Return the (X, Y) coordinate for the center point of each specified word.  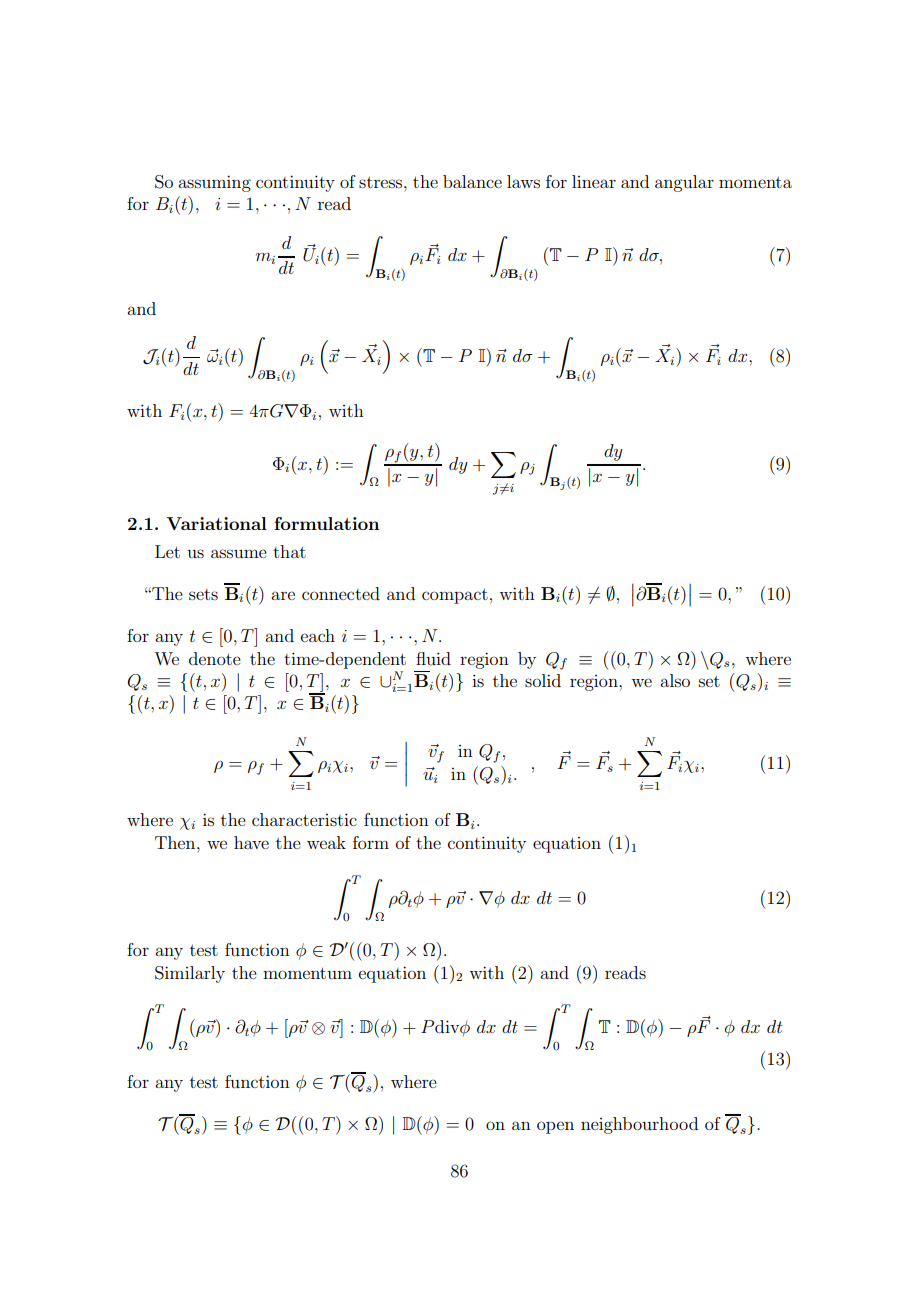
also (675, 680)
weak (326, 842)
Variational (216, 523)
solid (543, 680)
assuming (214, 183)
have (251, 842)
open (555, 1127)
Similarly (190, 974)
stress (382, 182)
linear (594, 181)
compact (455, 596)
